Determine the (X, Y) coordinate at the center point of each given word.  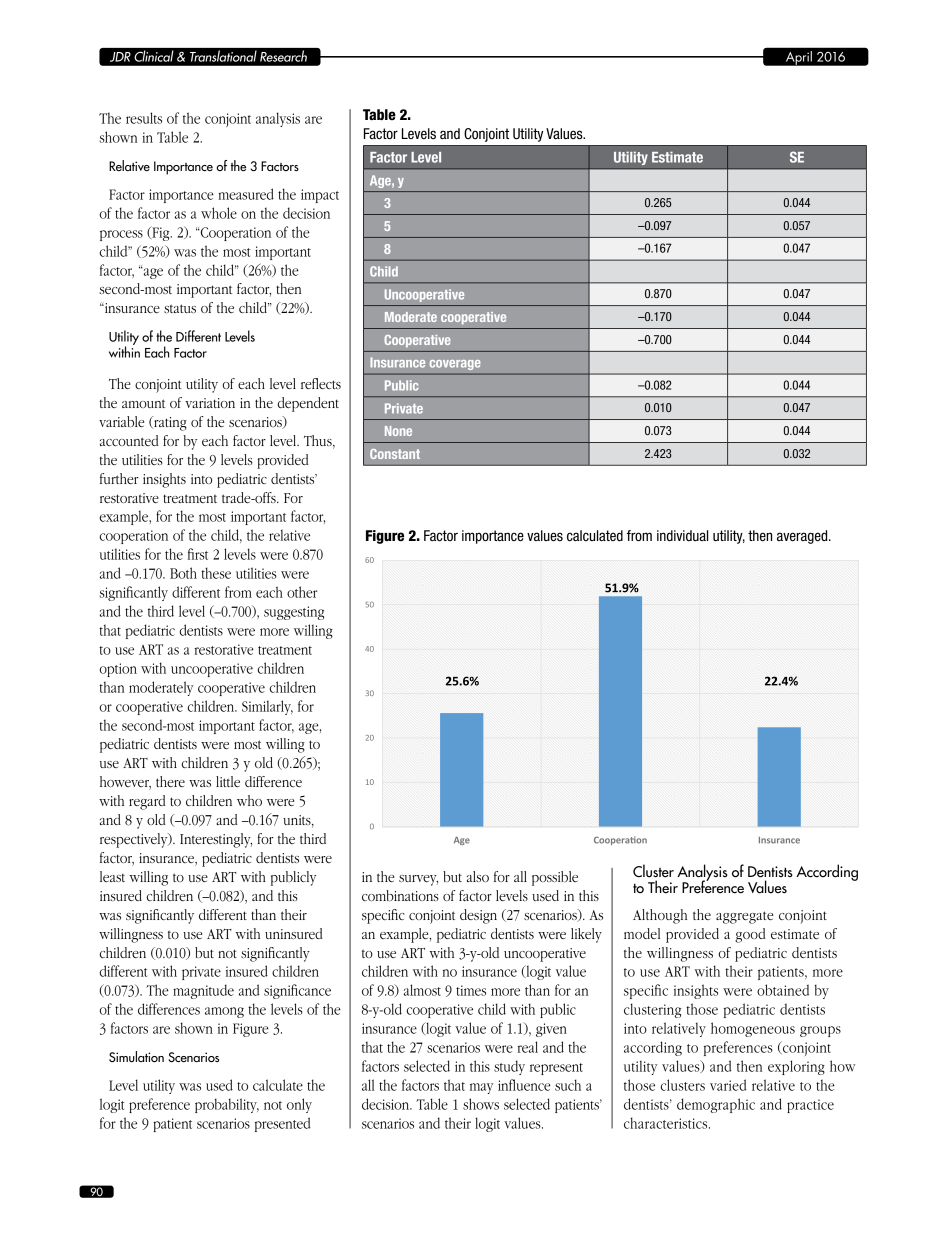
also (478, 876)
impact (320, 196)
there (170, 781)
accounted (129, 440)
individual (682, 535)
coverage (455, 364)
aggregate (744, 917)
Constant (395, 454)
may (481, 1088)
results (144, 118)
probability (227, 1105)
